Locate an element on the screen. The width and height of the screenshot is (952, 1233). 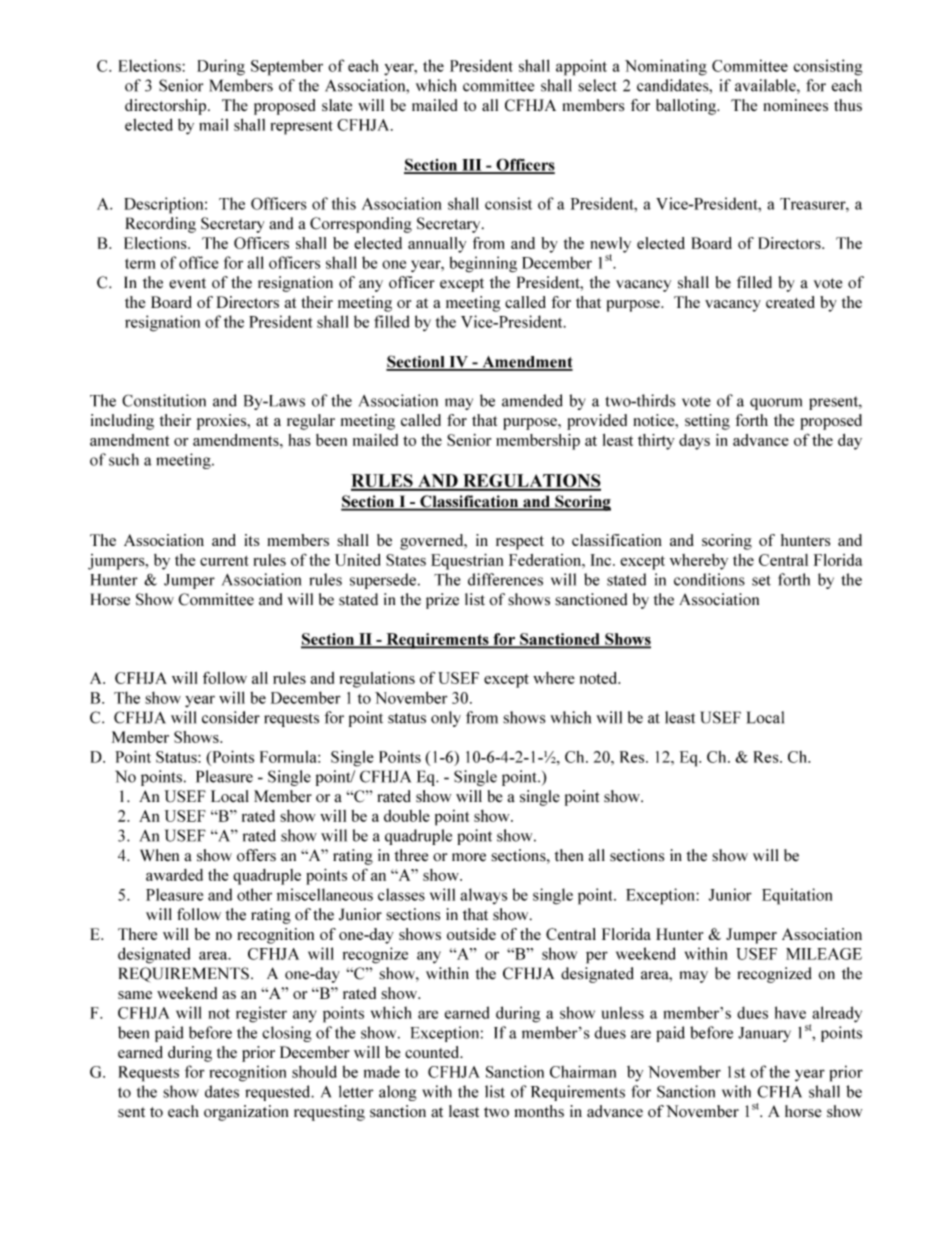
created is located at coordinates (790, 302).
